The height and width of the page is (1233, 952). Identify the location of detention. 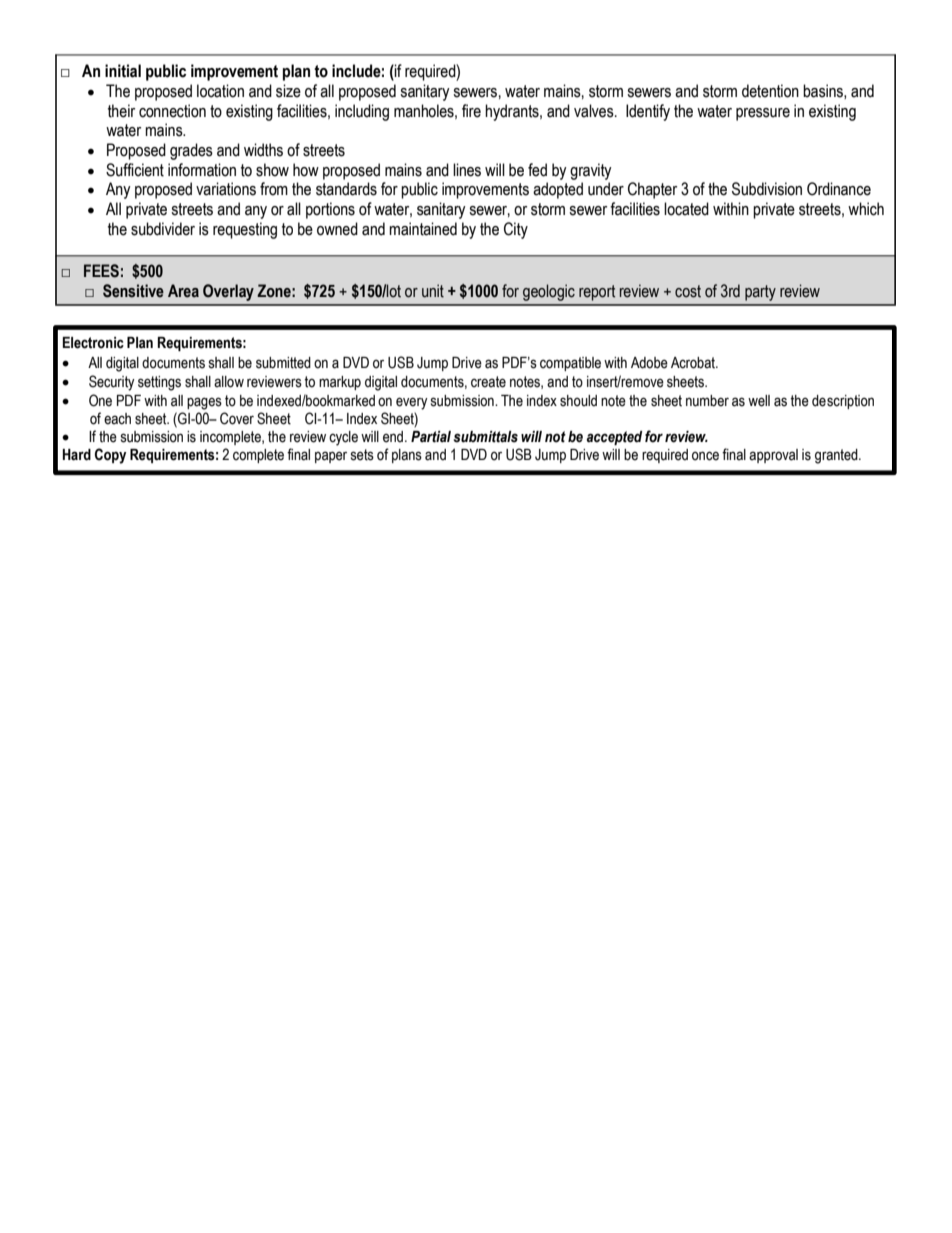
(770, 91).
